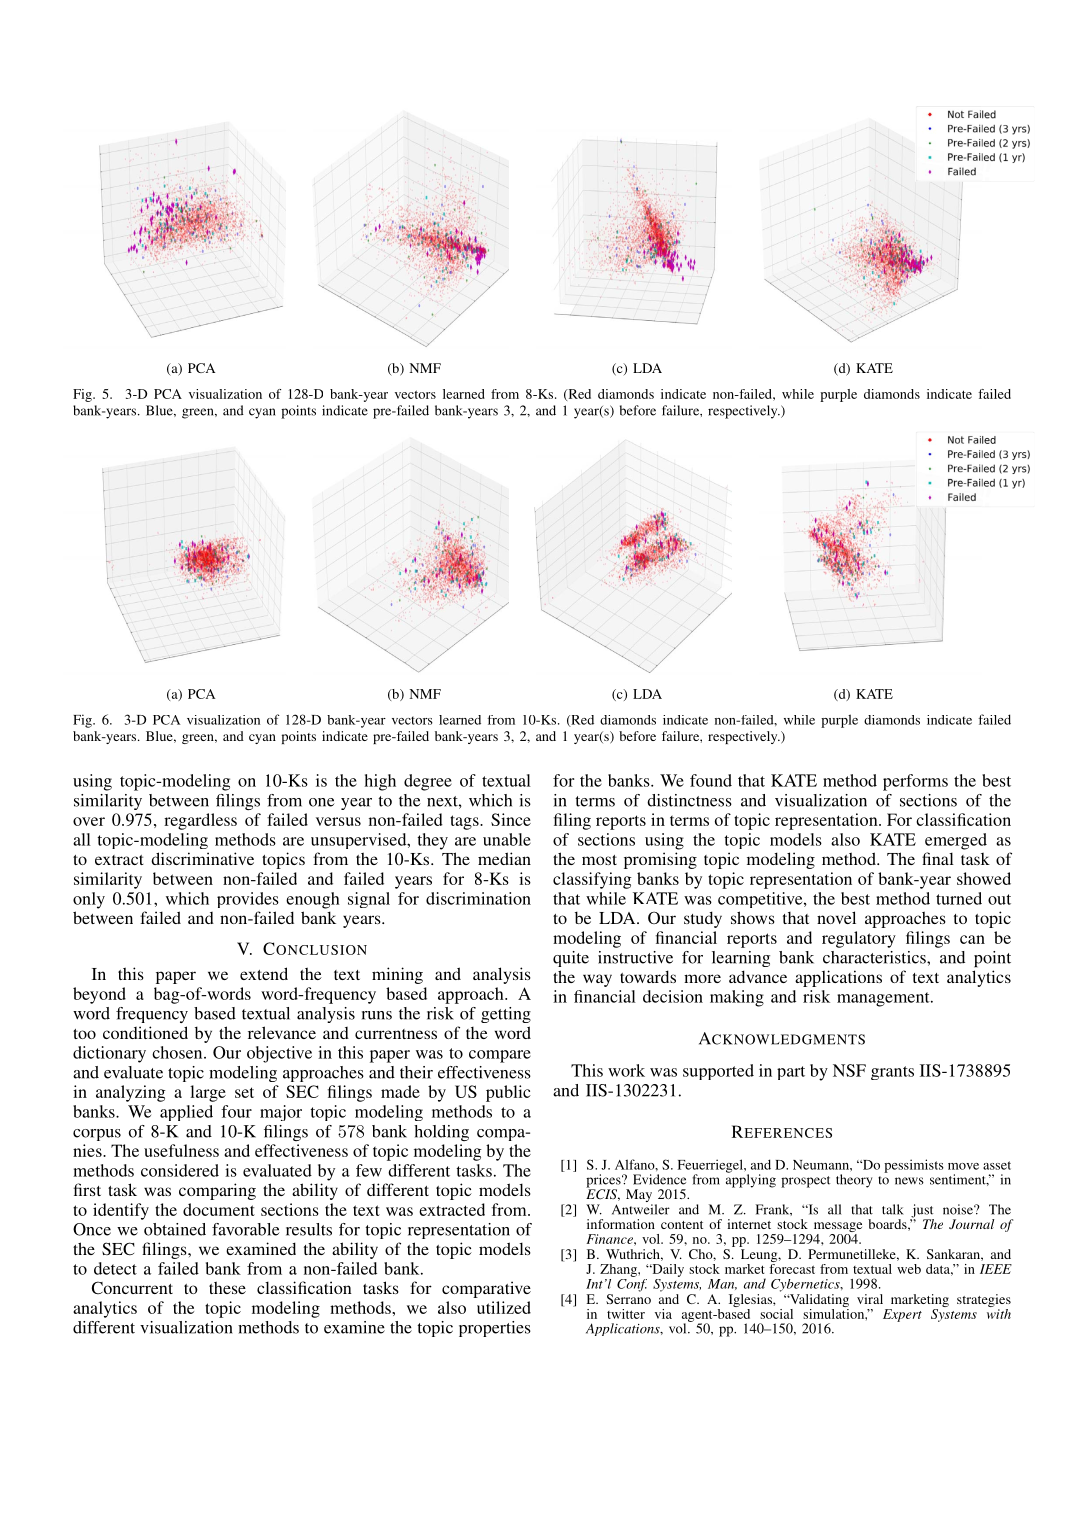 The width and height of the screenshot is (1086, 1537). Describe the element at coordinates (178, 1052) in the screenshot. I see `chosen` at that location.
